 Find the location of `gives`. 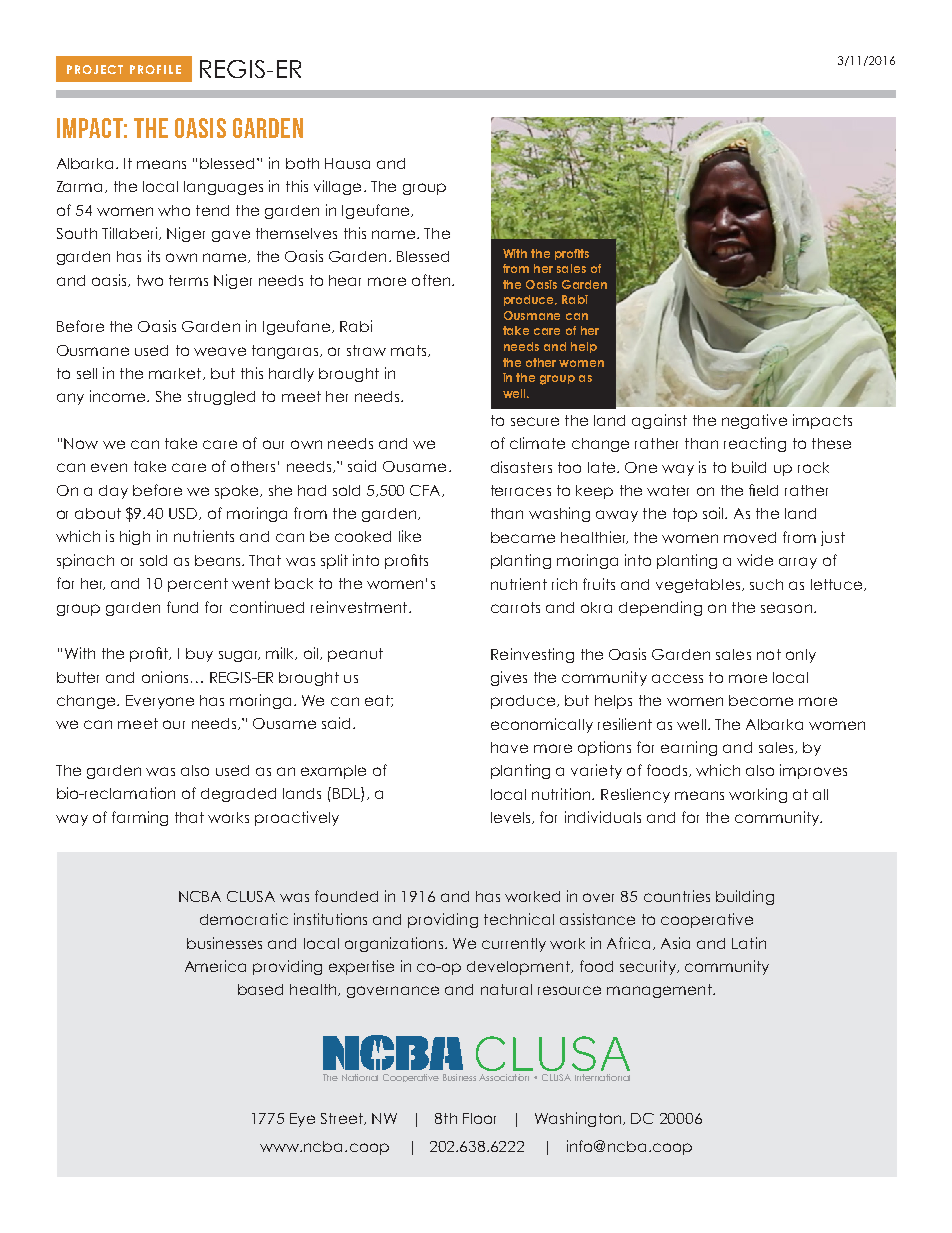

gives is located at coordinates (509, 678).
